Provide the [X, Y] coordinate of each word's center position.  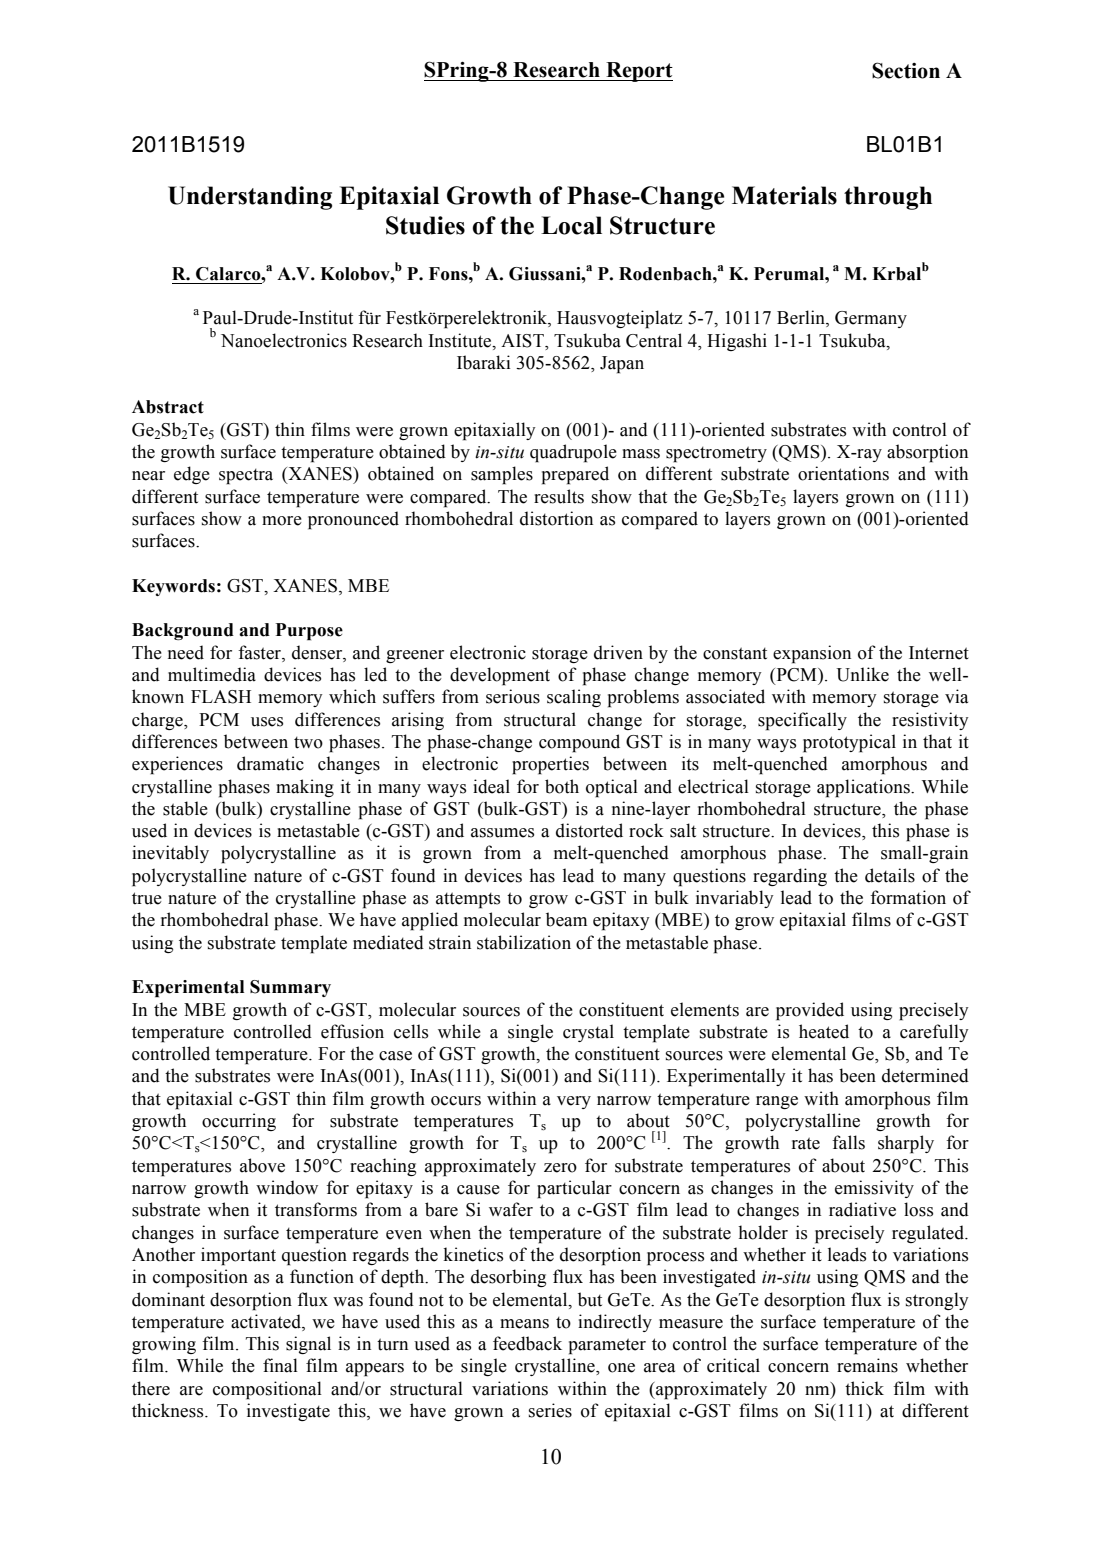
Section [906, 70]
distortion [556, 518]
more [282, 521]
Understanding [250, 198]
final [280, 1365]
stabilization [524, 942]
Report [638, 72]
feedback [527, 1343]
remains [867, 1365]
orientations [843, 473]
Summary [290, 988]
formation [908, 897]
